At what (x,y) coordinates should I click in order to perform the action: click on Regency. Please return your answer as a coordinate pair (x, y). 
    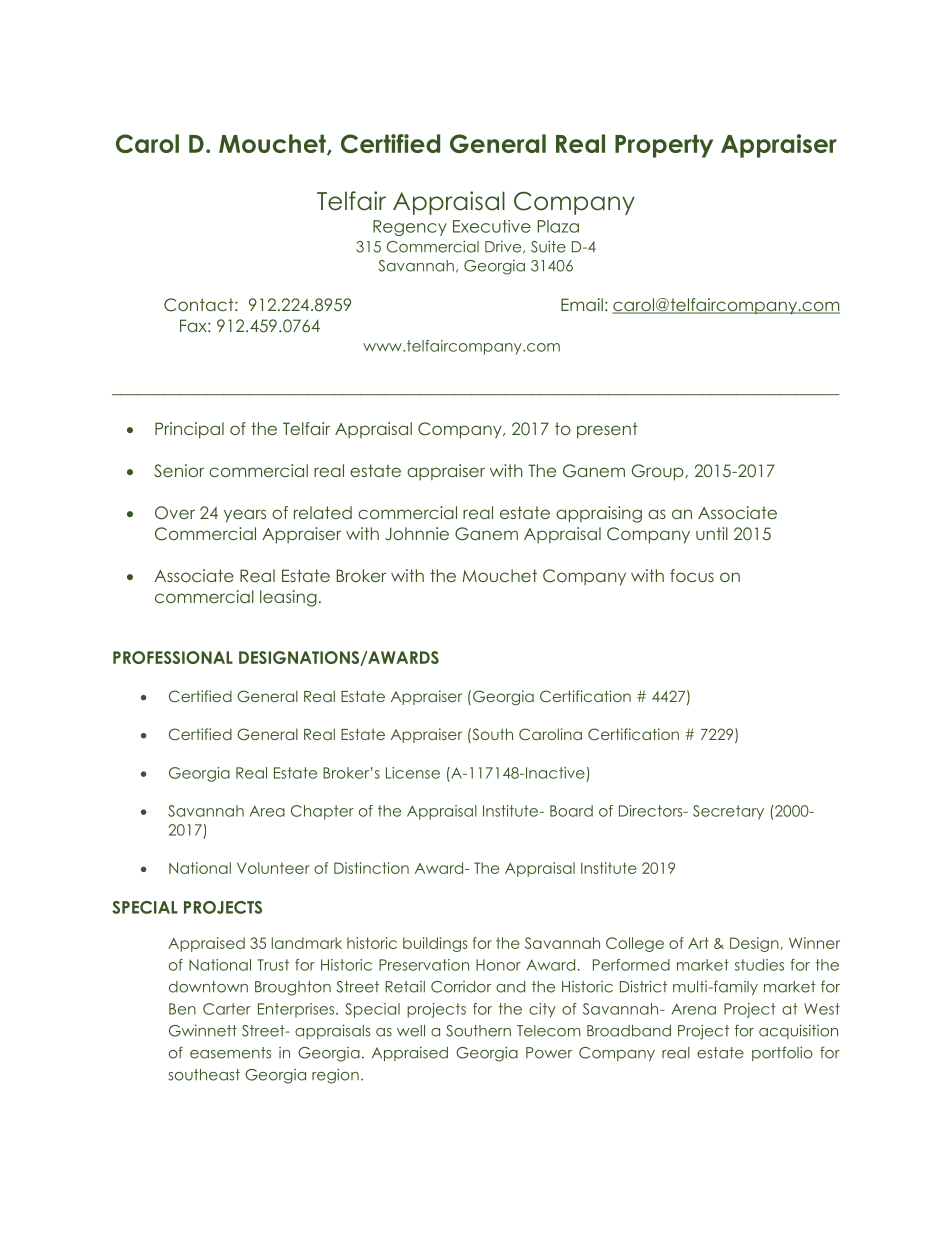
    Looking at the image, I should click on (410, 228).
